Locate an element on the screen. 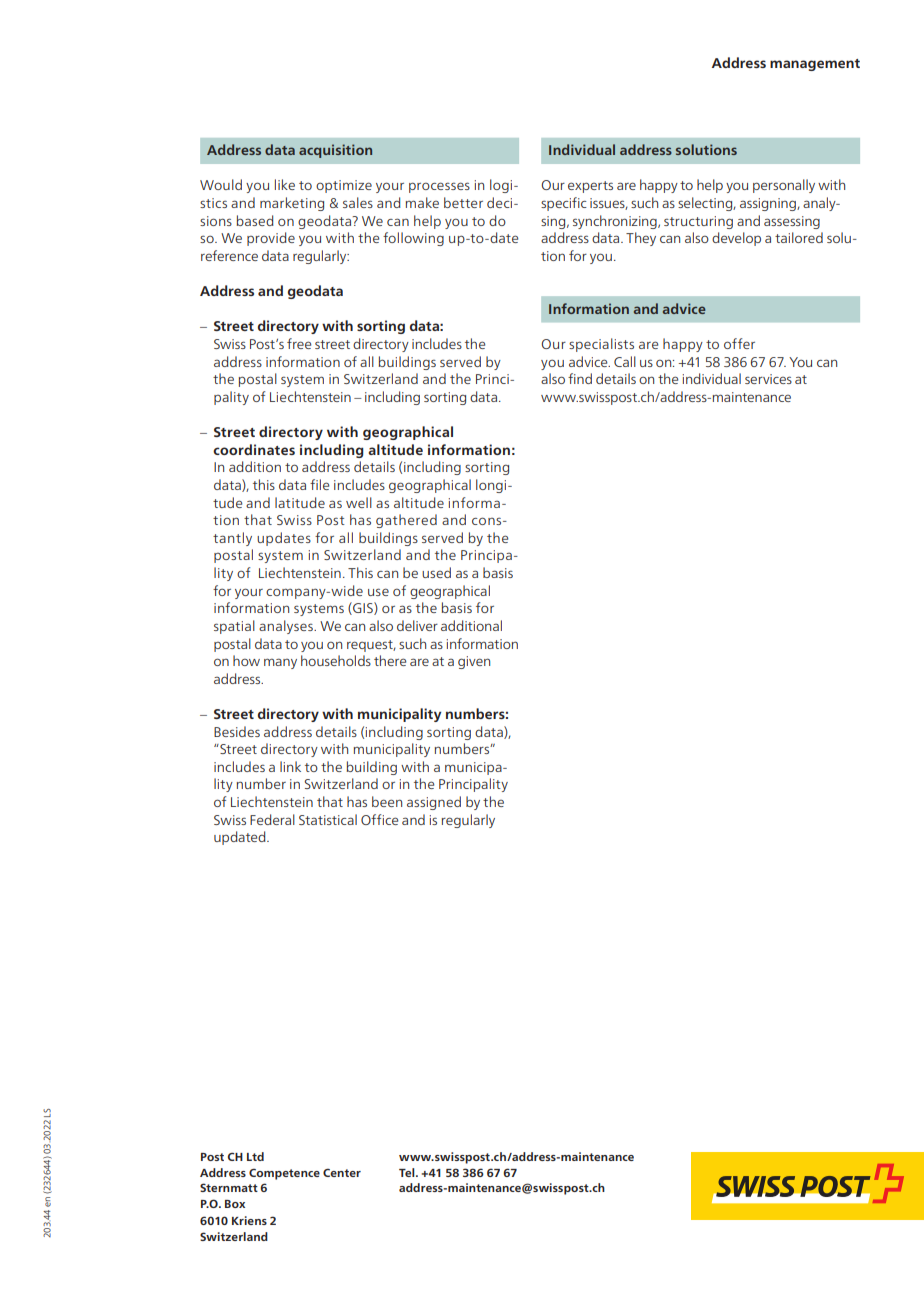 Image resolution: width=924 pixels, height=1308 pixels. services is located at coordinates (768, 379).
